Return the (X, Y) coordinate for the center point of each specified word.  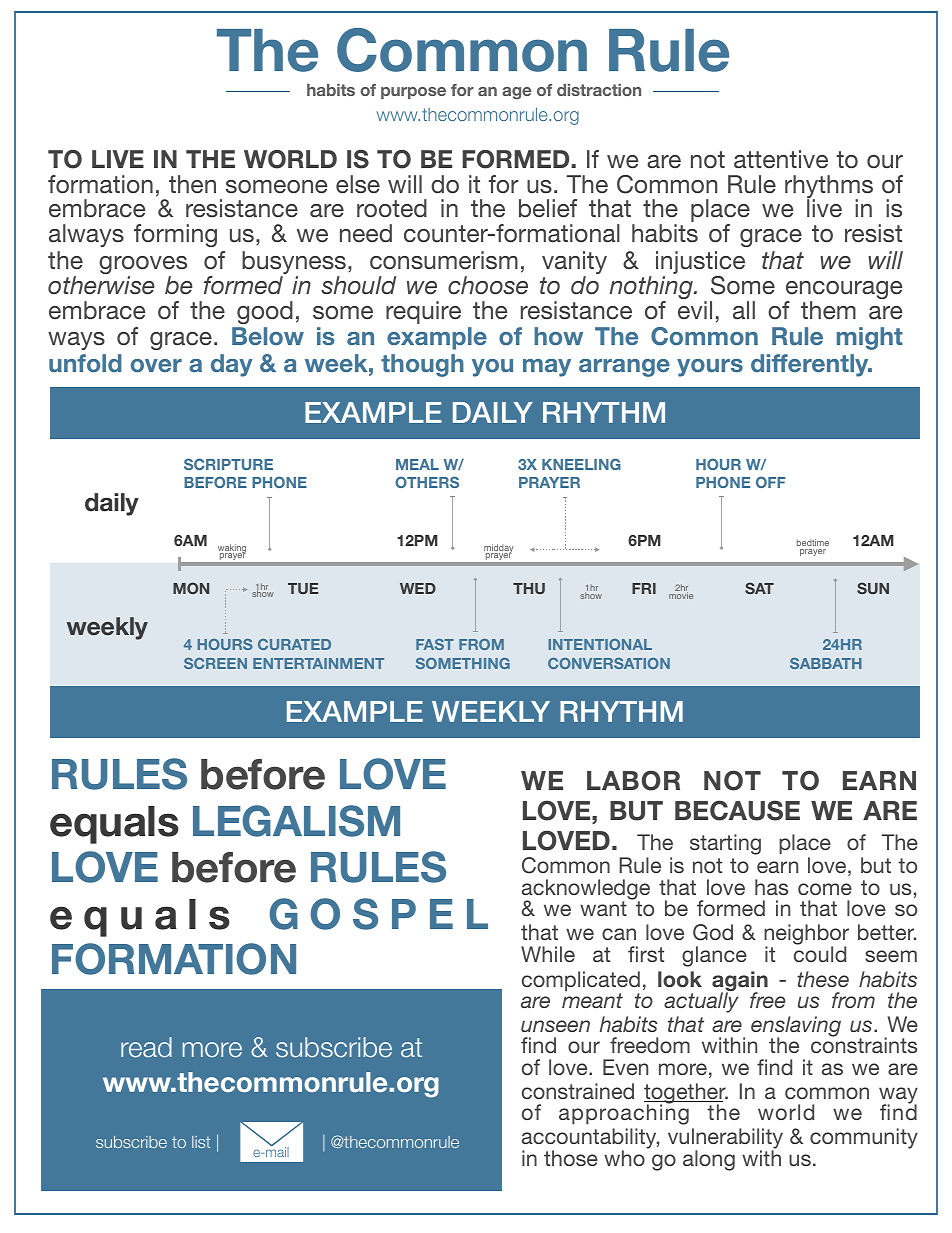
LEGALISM (296, 821)
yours (710, 368)
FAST (435, 644)
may (547, 368)
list (201, 1142)
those (571, 1158)
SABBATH (826, 663)
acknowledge (586, 890)
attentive (781, 159)
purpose (413, 93)
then (192, 184)
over (156, 365)
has (771, 887)
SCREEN (215, 663)
